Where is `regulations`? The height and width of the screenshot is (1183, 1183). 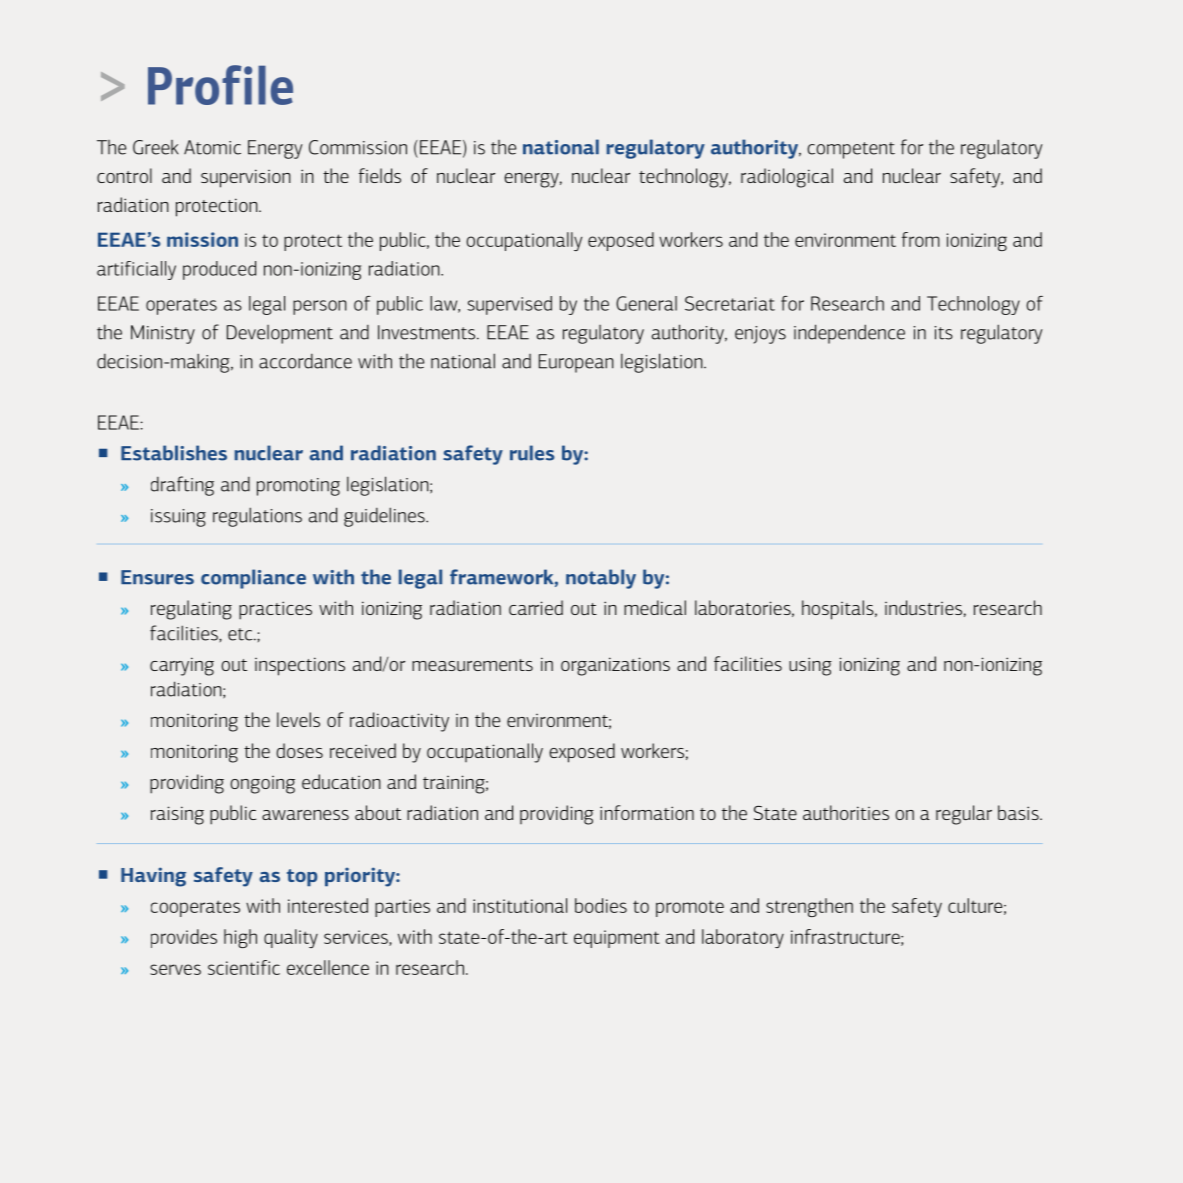
regulations is located at coordinates (257, 517).
